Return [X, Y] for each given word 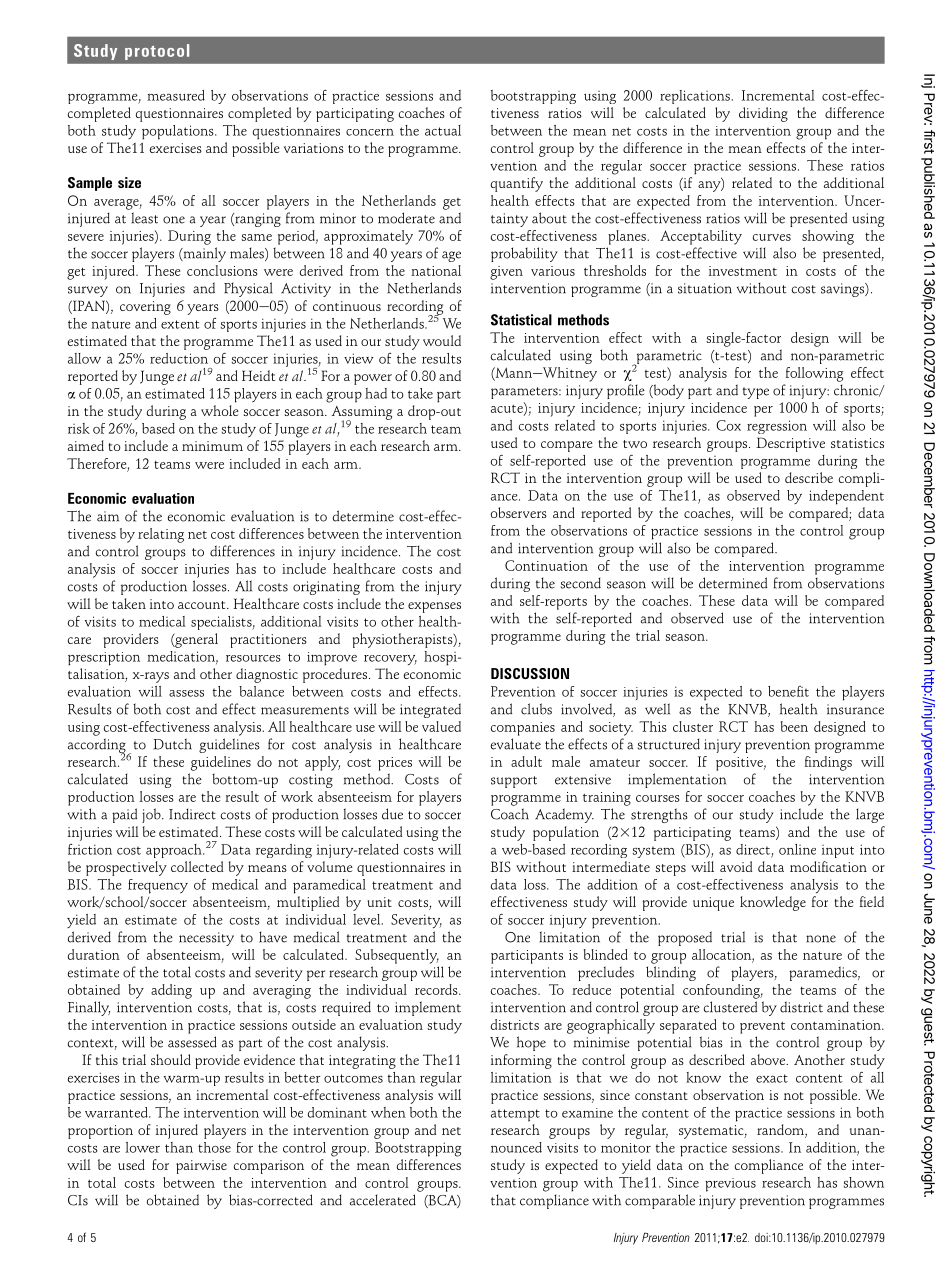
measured [176, 95]
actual [443, 130]
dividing [763, 114]
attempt [515, 1115]
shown [864, 1182]
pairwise [201, 1167]
